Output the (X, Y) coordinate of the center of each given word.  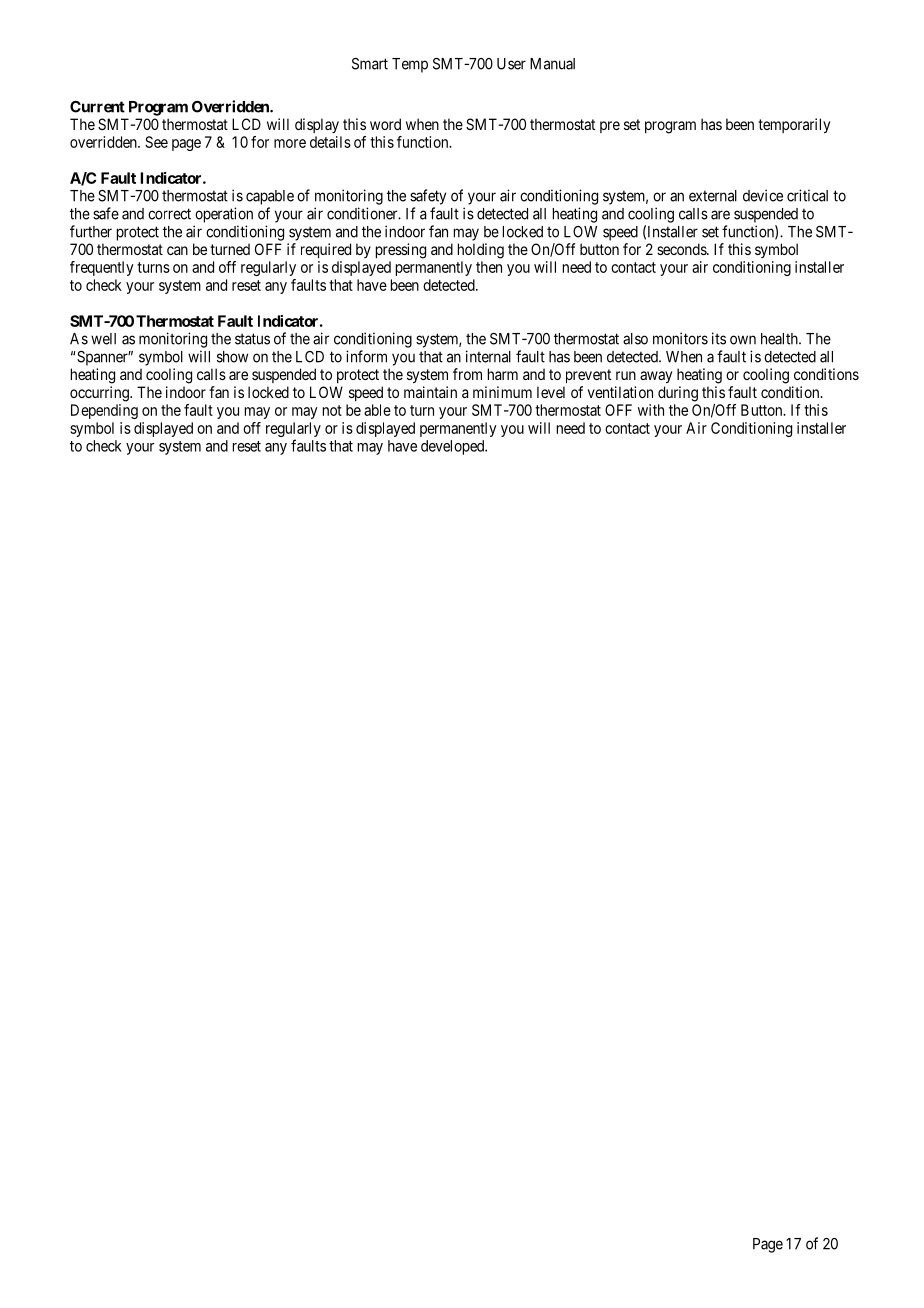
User (511, 64)
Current (97, 107)
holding (481, 251)
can (177, 250)
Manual (552, 64)
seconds (682, 249)
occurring (100, 394)
